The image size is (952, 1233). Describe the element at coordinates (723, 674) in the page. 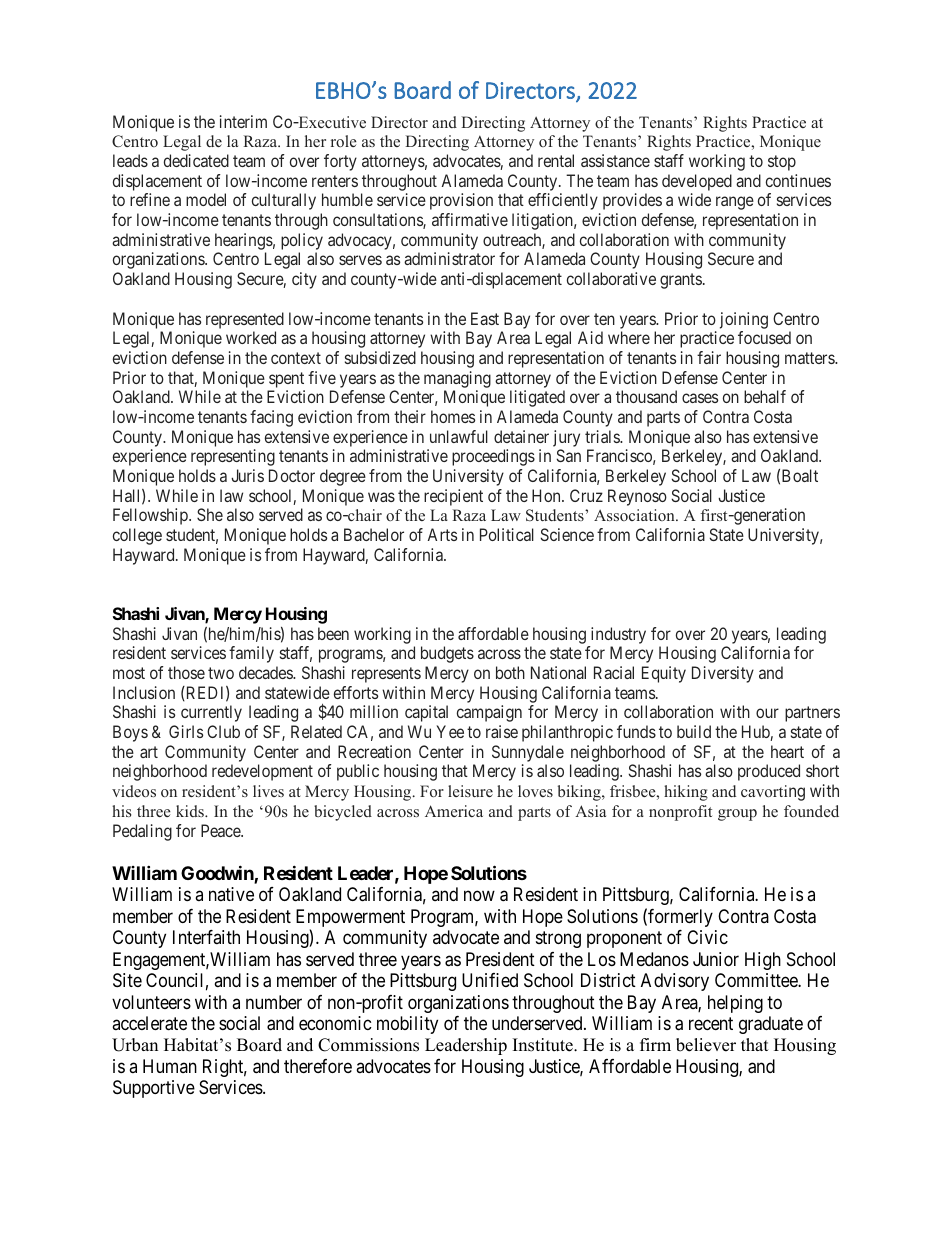

I see `Diversity` at that location.
